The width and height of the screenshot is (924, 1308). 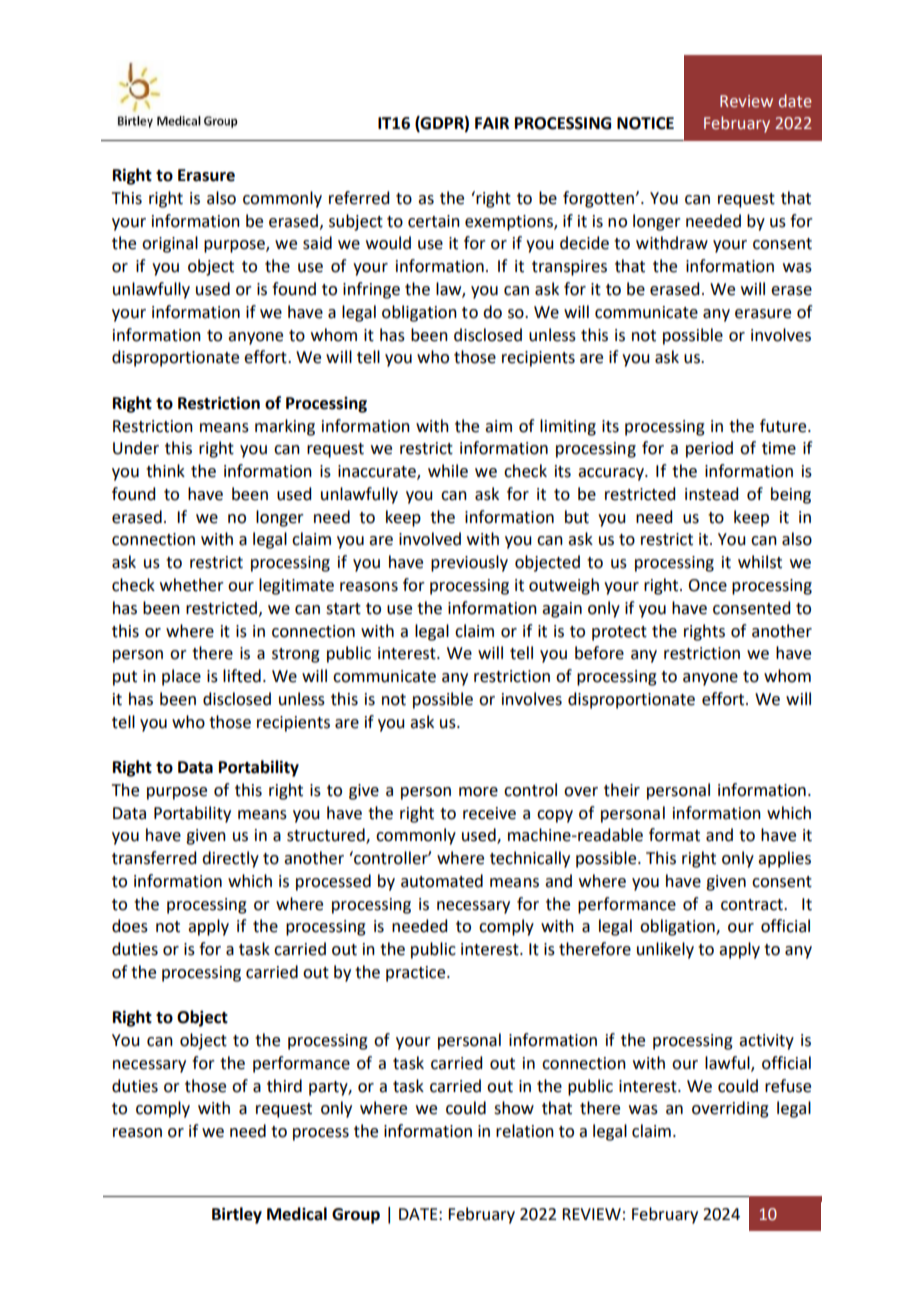 I want to click on directly, so click(x=230, y=859).
